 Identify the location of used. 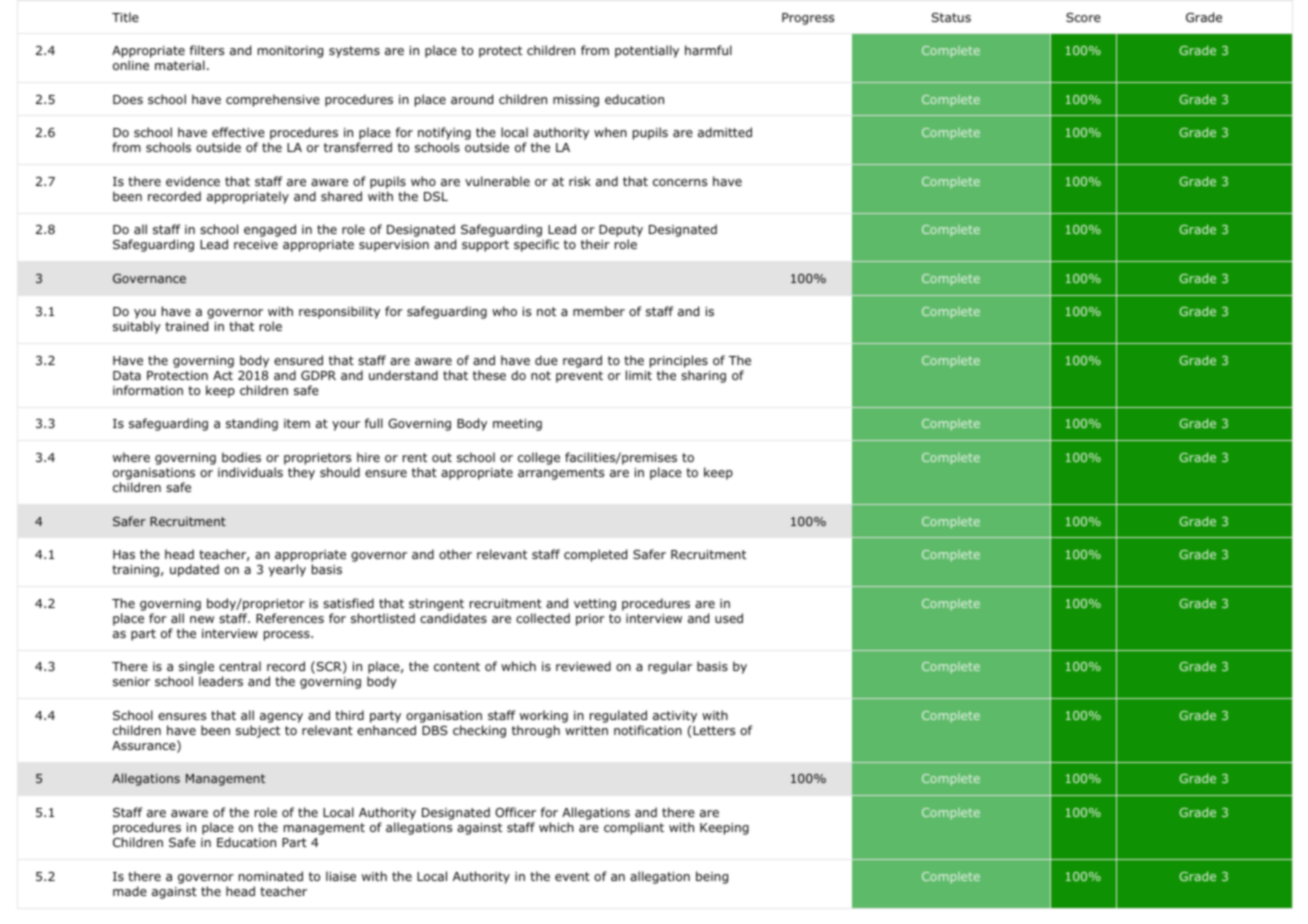
(729, 618).
